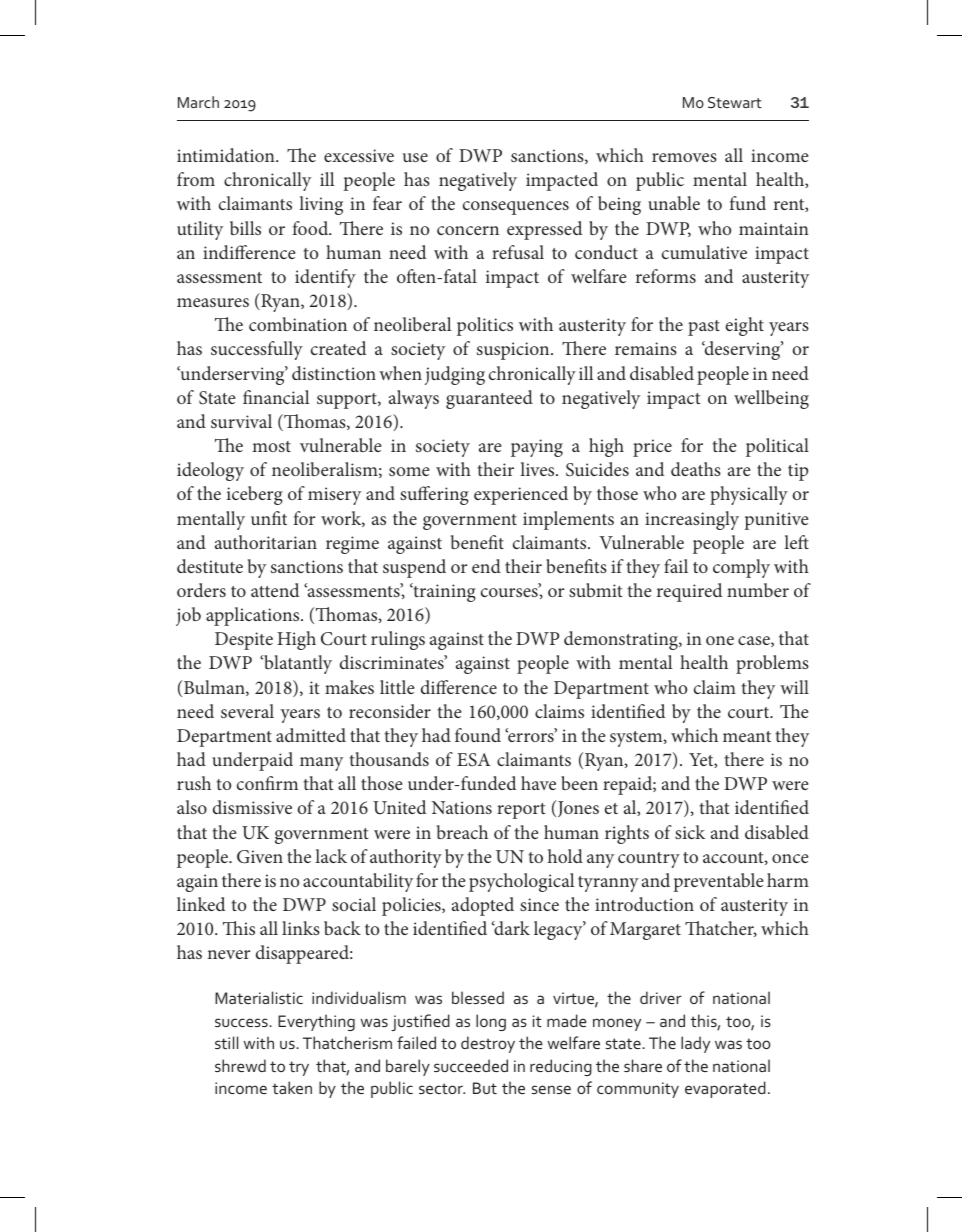 This document has height=1232, width=962. What do you see at coordinates (276, 397) in the document?
I see `financial` at bounding box center [276, 397].
